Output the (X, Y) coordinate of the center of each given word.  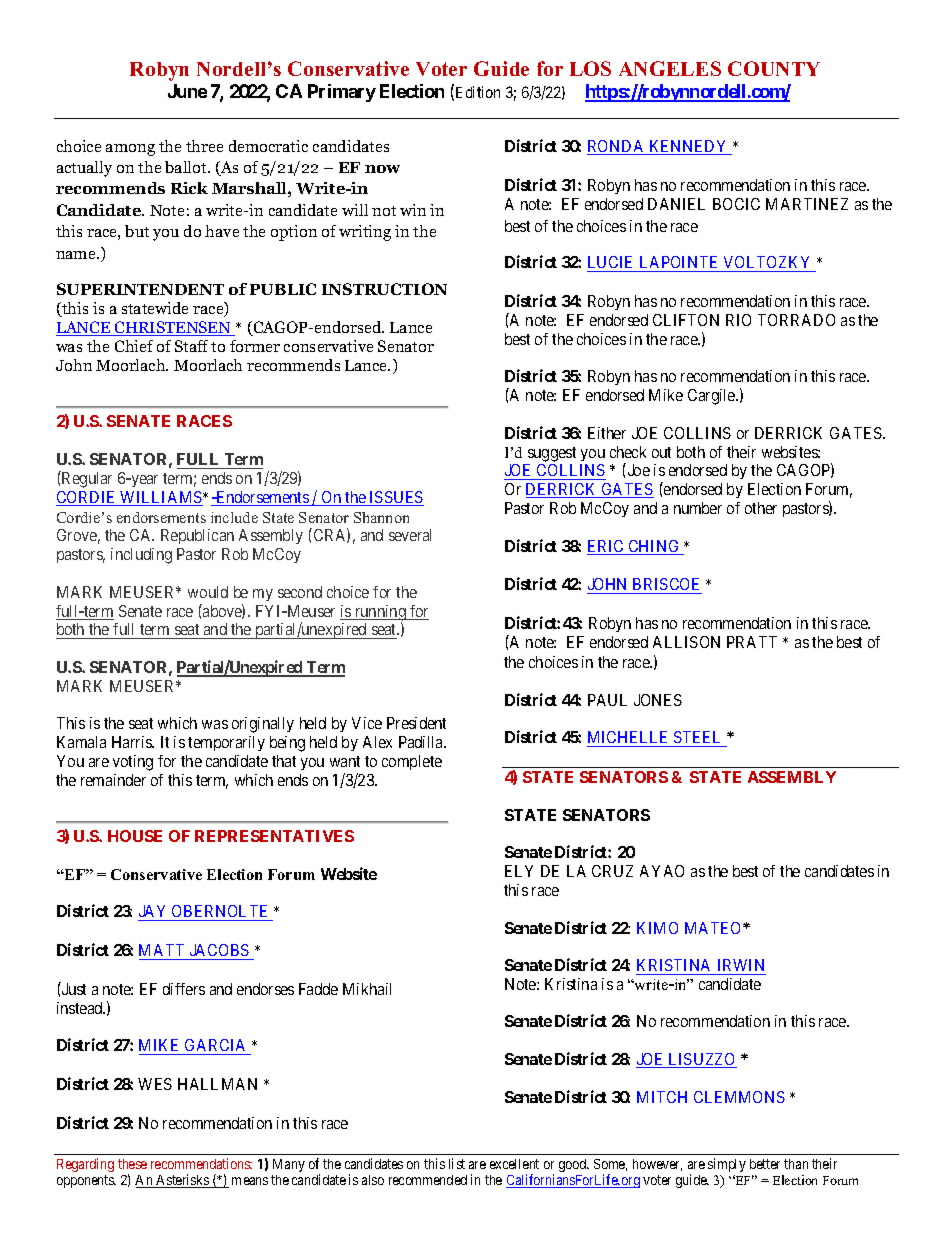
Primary (342, 93)
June (187, 91)
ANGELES (670, 68)
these (132, 1164)
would (208, 592)
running (380, 614)
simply (727, 1165)
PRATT (752, 642)
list (457, 1163)
